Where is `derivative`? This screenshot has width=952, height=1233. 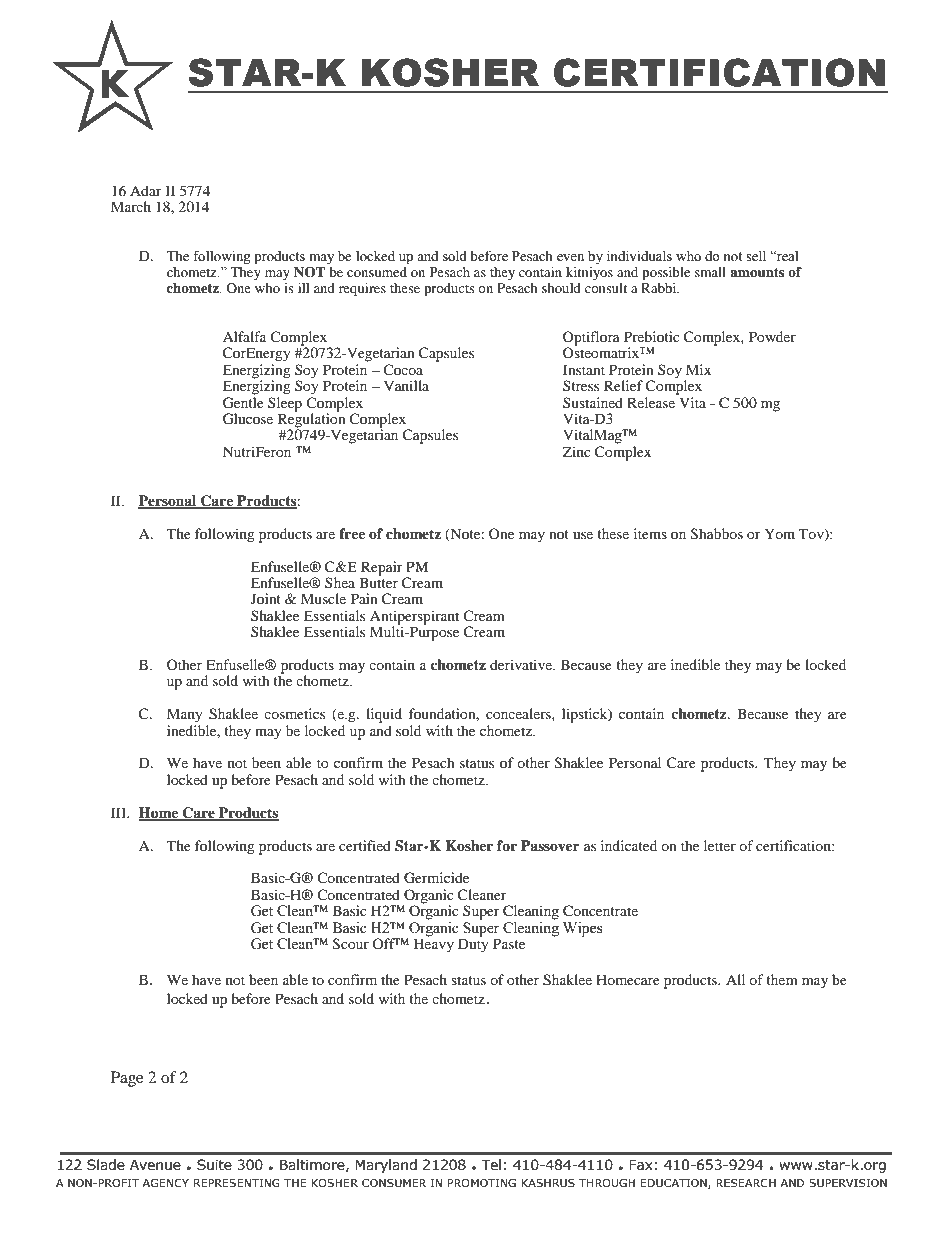 derivative is located at coordinates (522, 664).
